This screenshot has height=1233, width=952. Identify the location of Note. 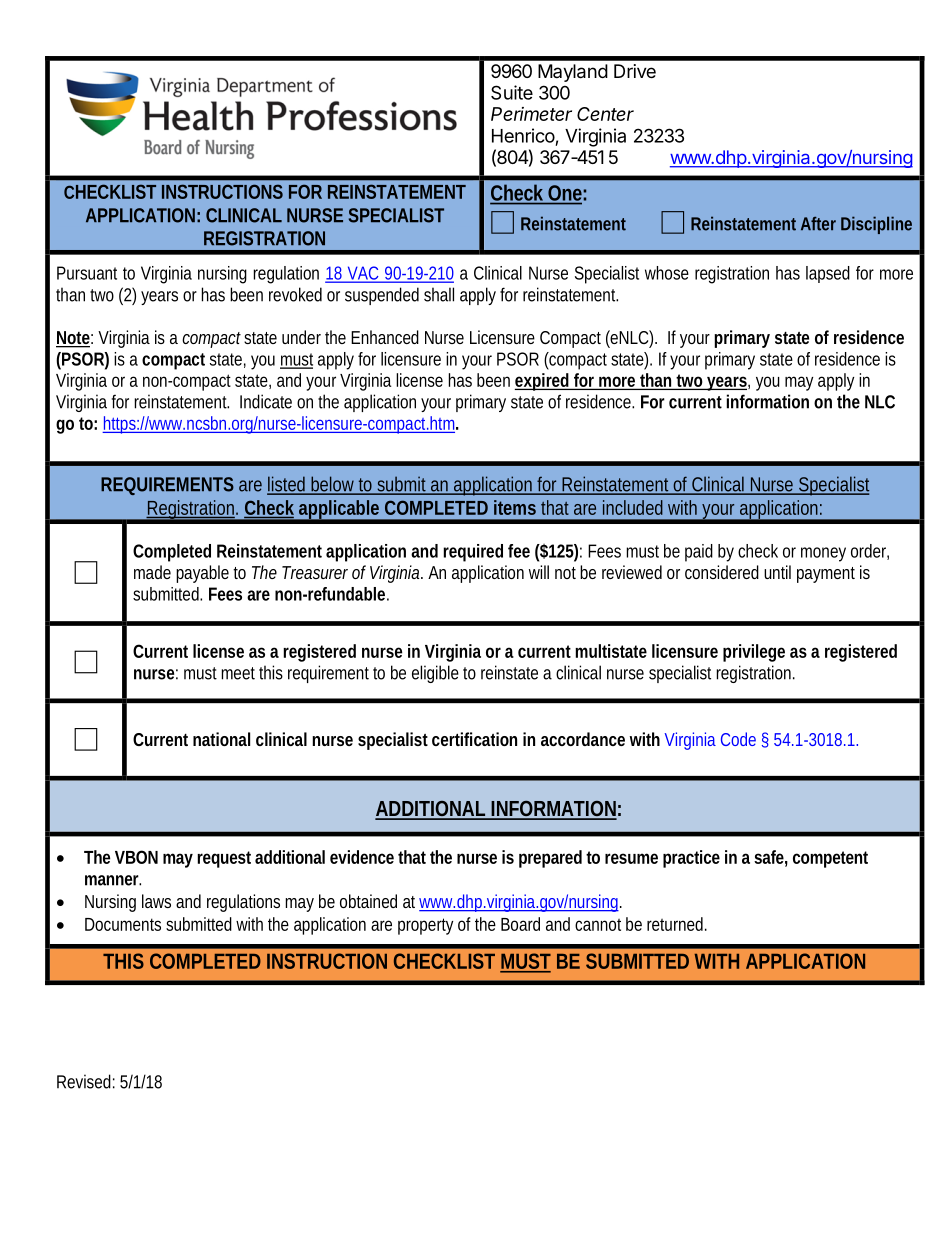
(74, 339).
